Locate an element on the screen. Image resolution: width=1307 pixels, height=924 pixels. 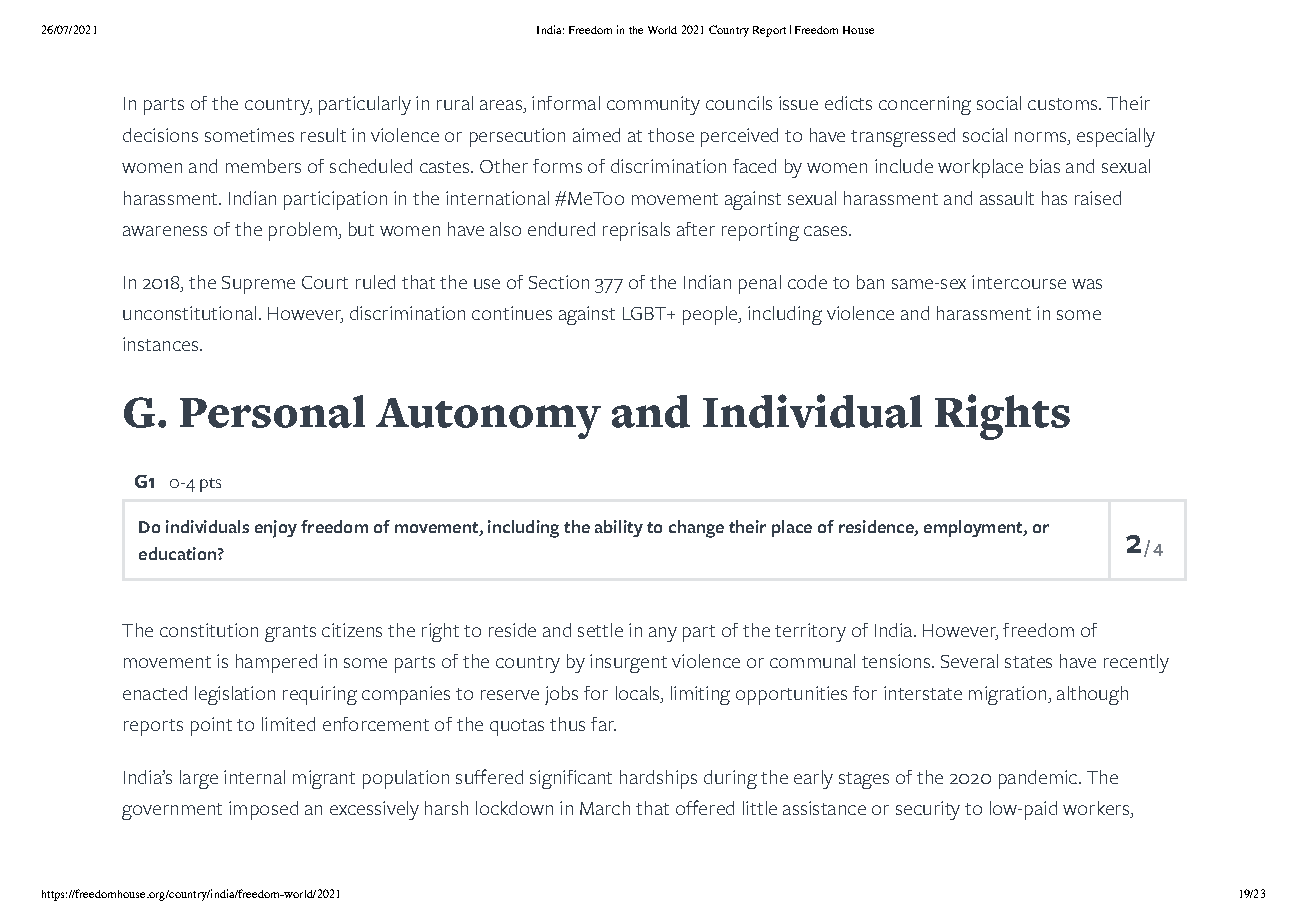
LGBT is located at coordinates (645, 313).
